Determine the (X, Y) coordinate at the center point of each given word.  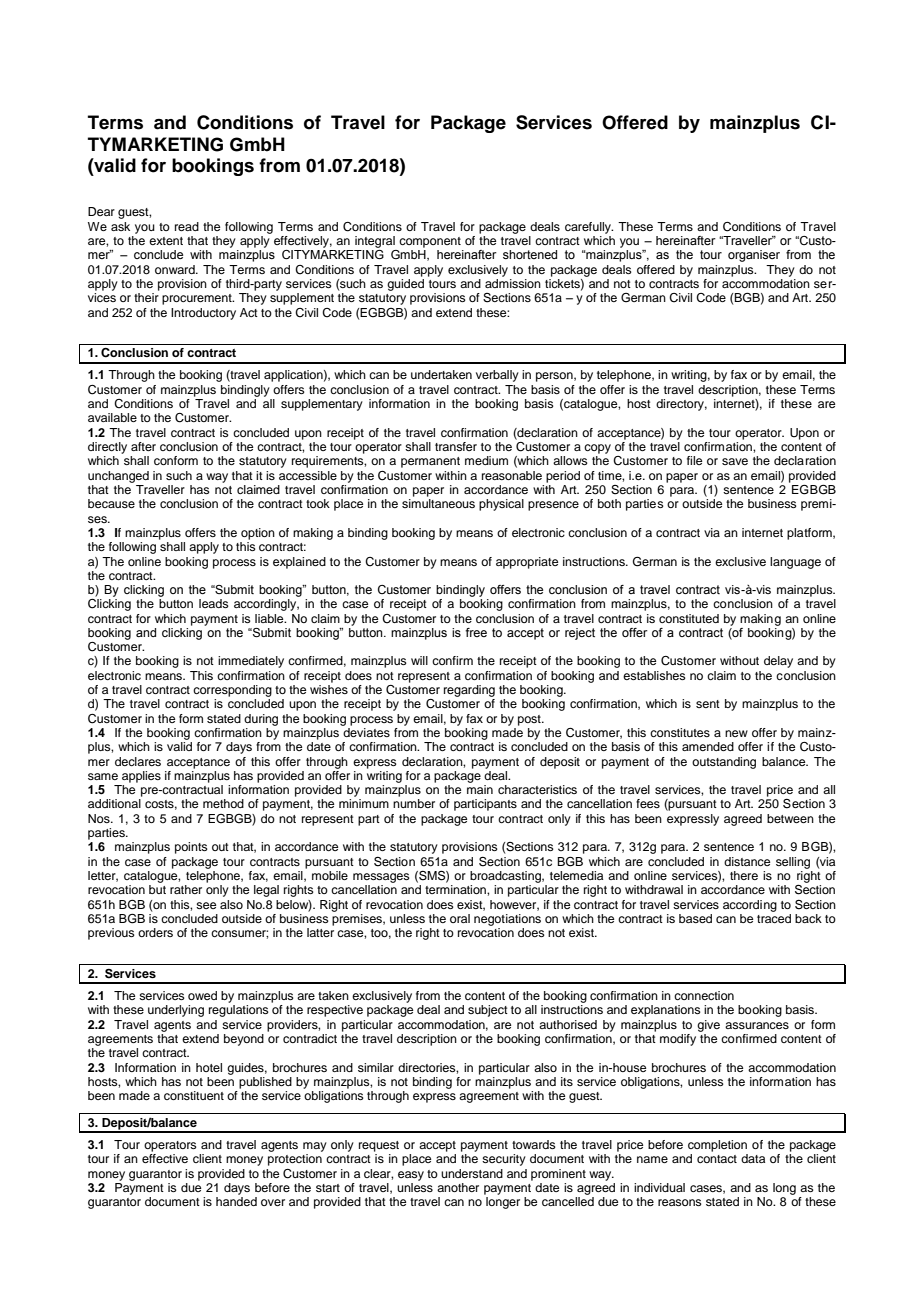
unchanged (118, 477)
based (695, 918)
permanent (430, 462)
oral (460, 918)
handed (236, 1201)
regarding (469, 691)
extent (166, 241)
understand (472, 1173)
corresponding (232, 691)
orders (155, 932)
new (736, 733)
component (430, 242)
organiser (754, 256)
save (735, 461)
